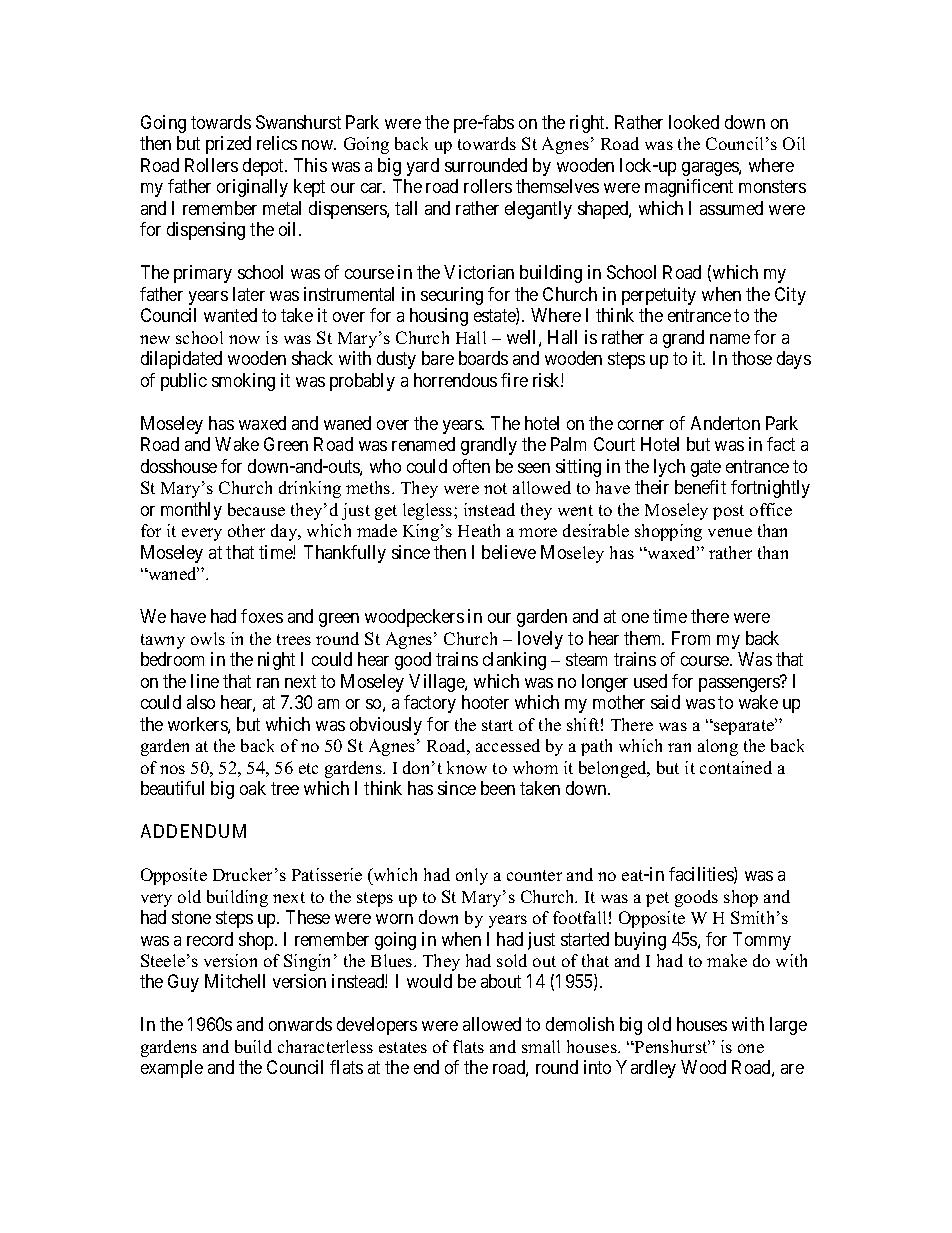 The height and width of the screenshot is (1233, 952). What do you see at coordinates (256, 509) in the screenshot?
I see `because` at bounding box center [256, 509].
